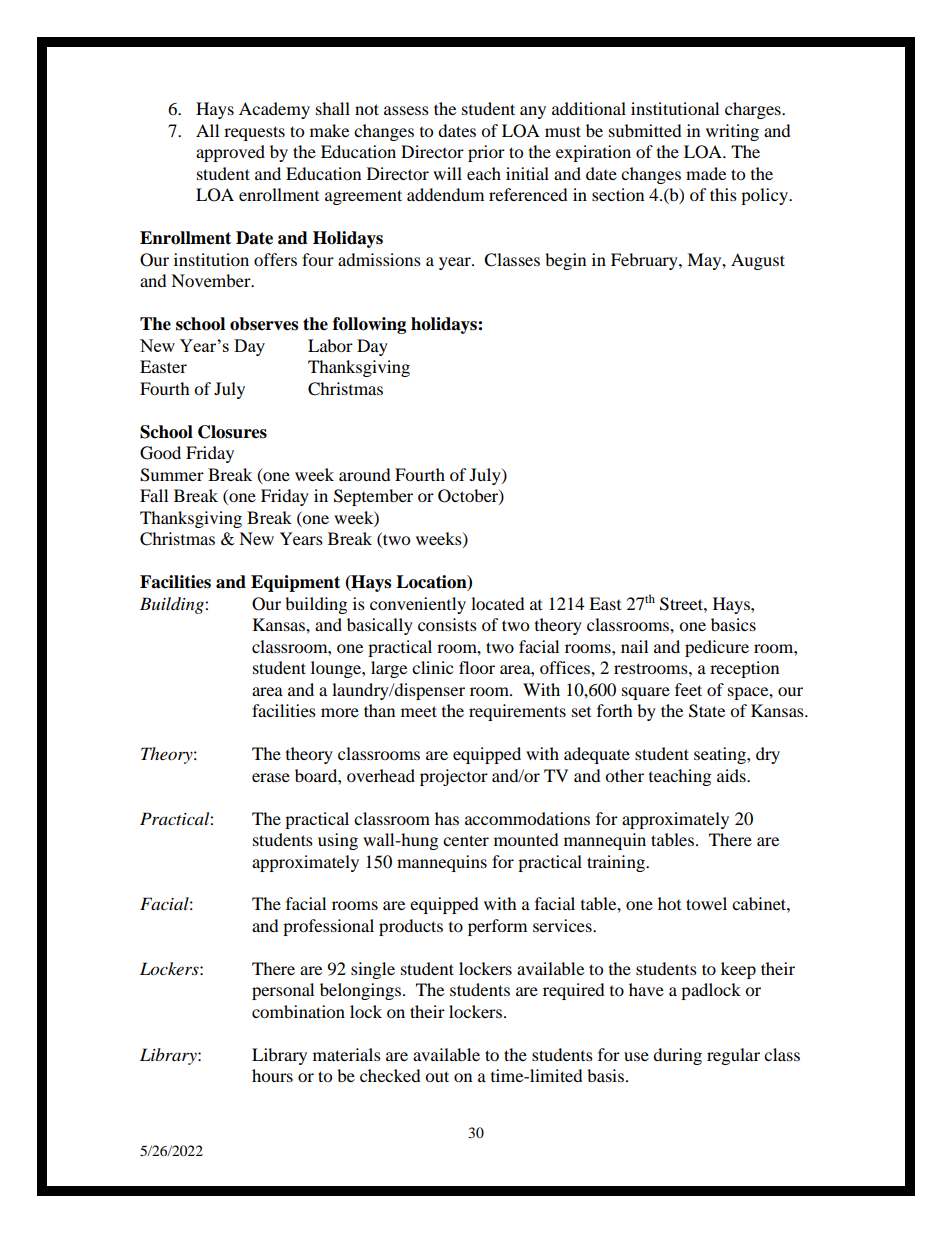 Image resolution: width=952 pixels, height=1233 pixels. What do you see at coordinates (498, 603) in the screenshot?
I see `located` at bounding box center [498, 603].
